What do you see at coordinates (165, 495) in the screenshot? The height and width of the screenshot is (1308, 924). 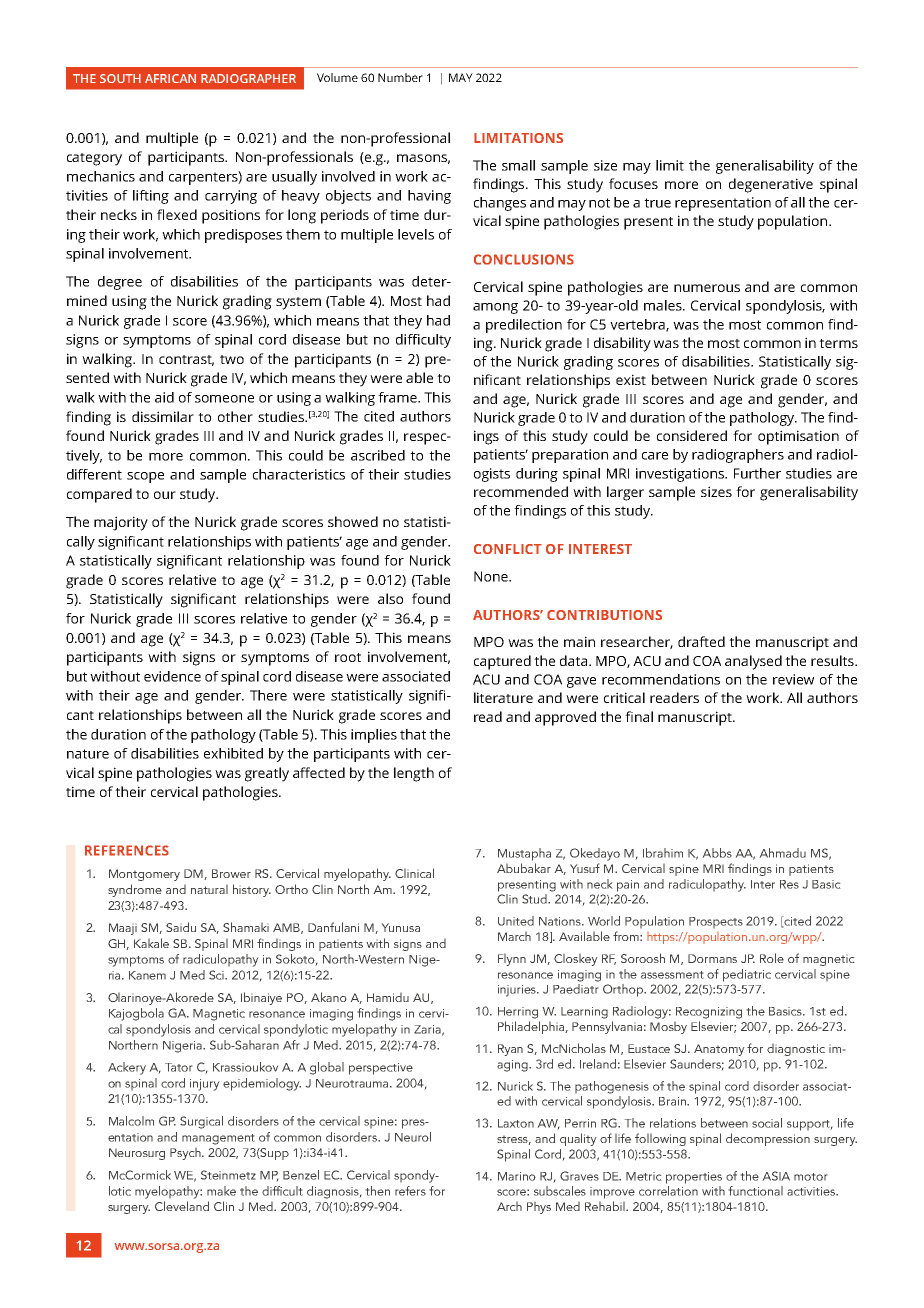 I see `our` at bounding box center [165, 495].
